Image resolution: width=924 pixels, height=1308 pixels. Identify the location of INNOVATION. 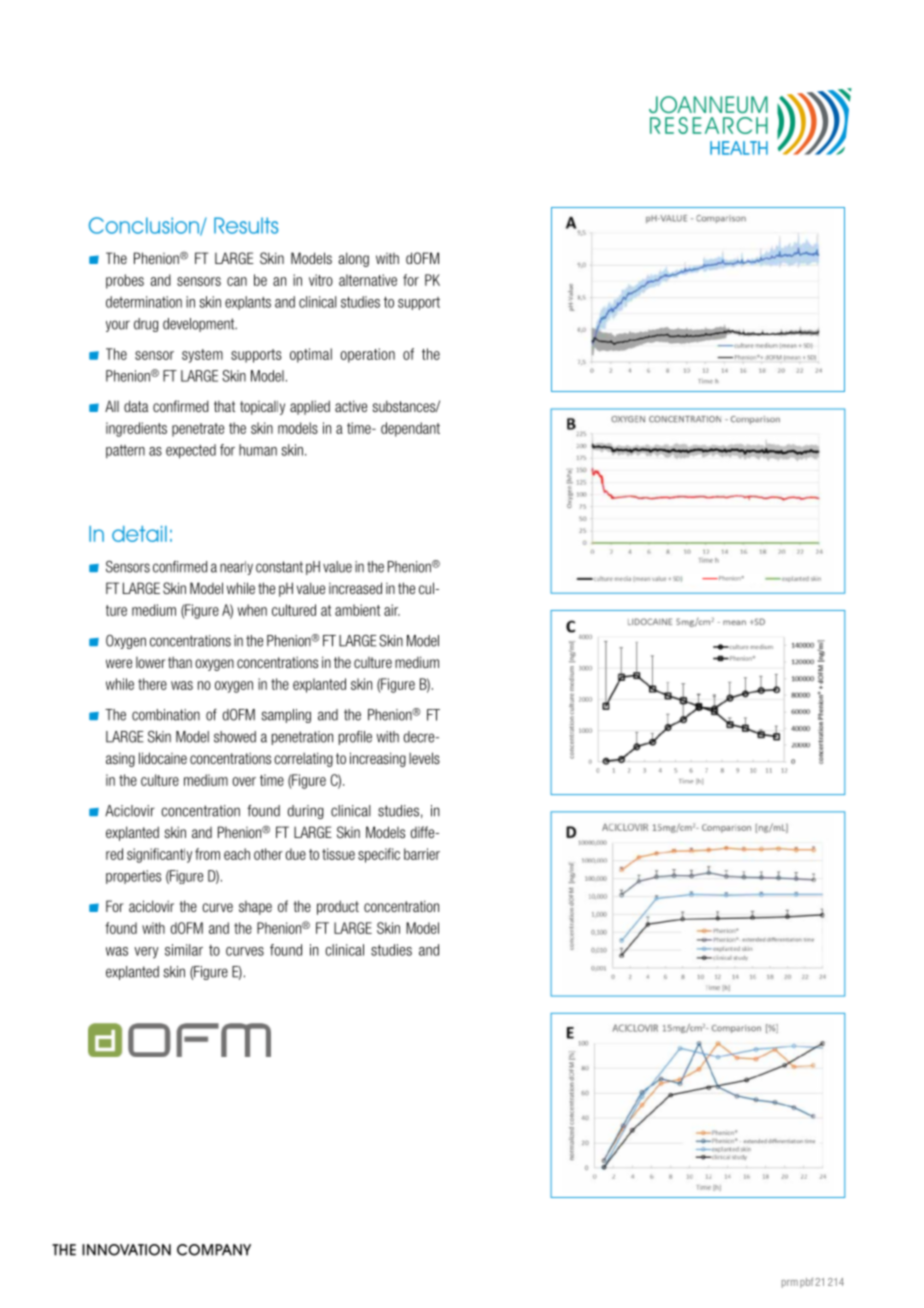
(126, 1250).
